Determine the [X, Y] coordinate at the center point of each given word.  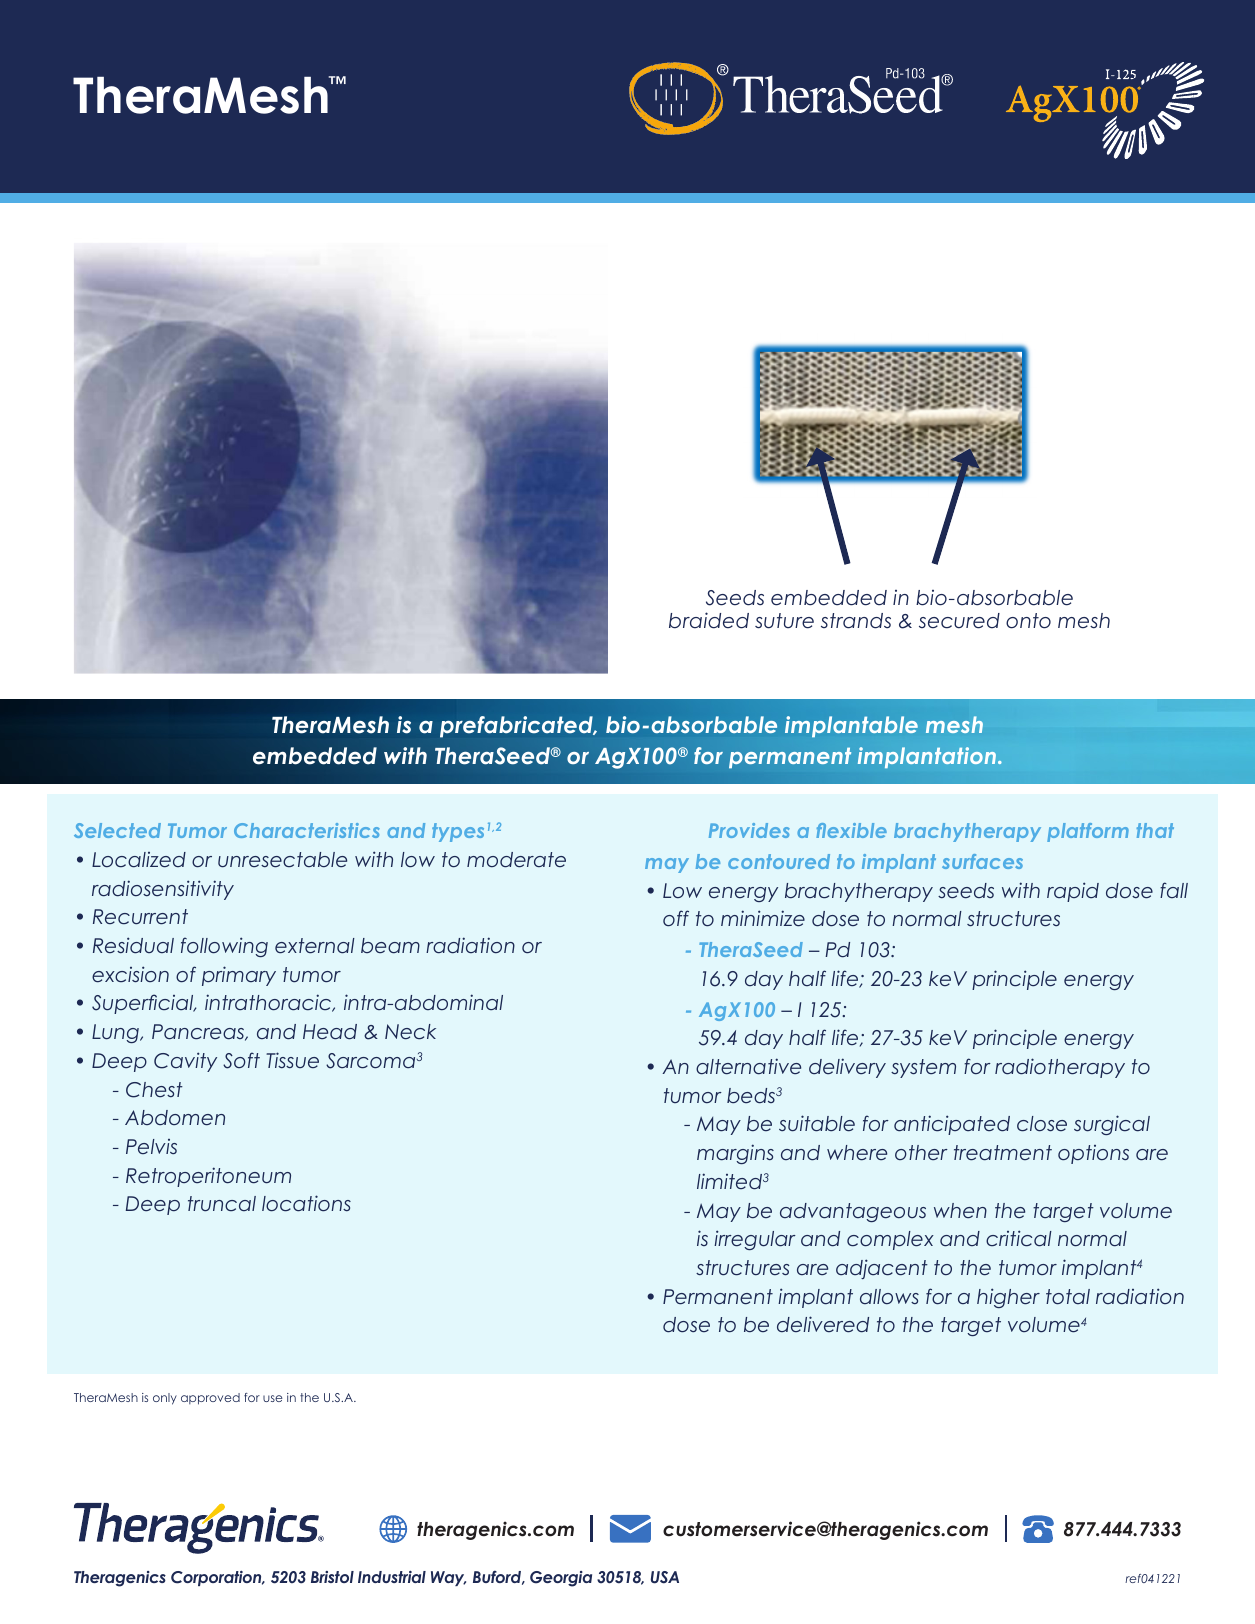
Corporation [217, 1578]
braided [709, 620]
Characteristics [307, 830]
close [1042, 1124]
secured [959, 621]
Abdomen [175, 1118]
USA [665, 1577]
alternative [748, 1066]
